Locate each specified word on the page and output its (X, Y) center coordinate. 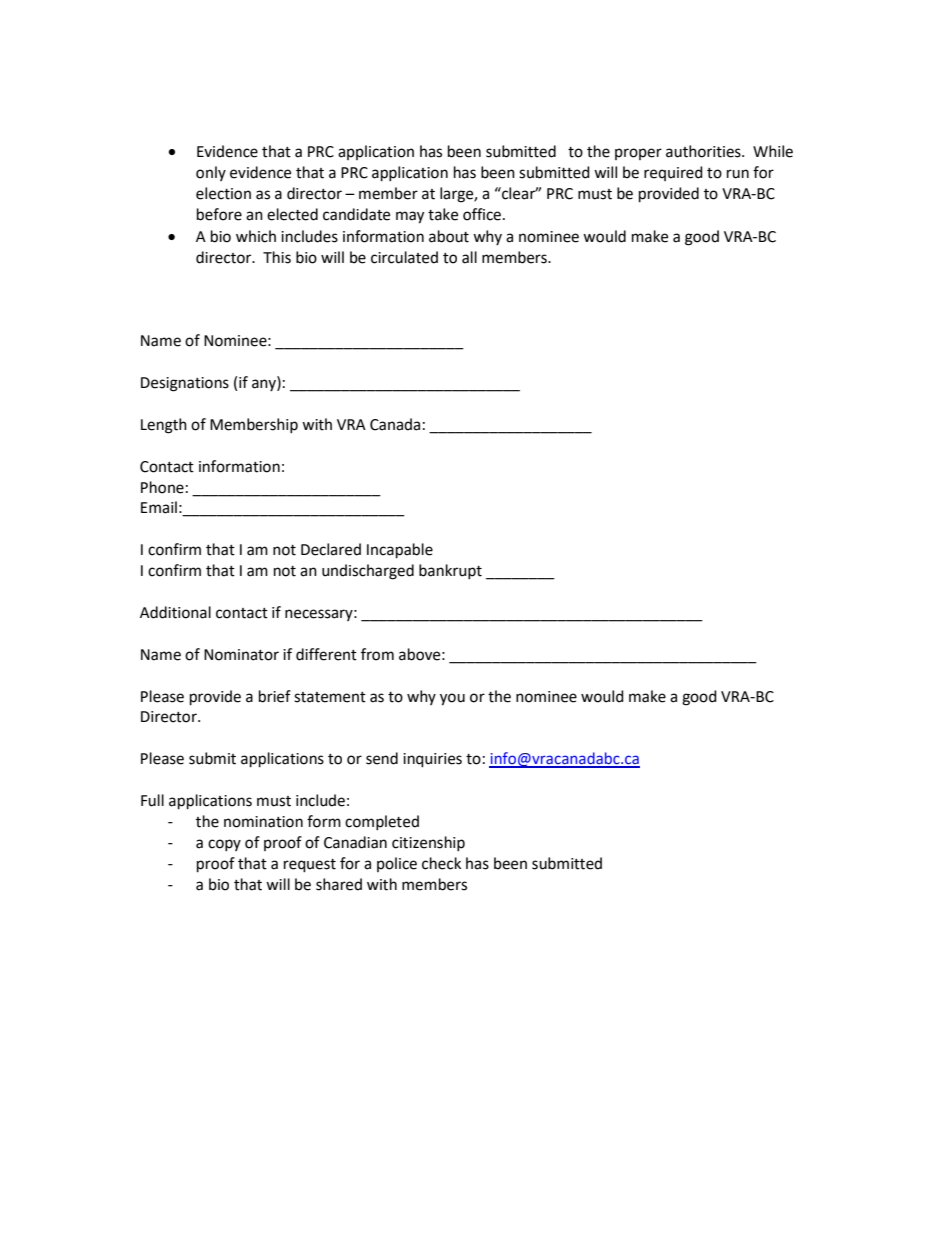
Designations (185, 384)
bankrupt (450, 571)
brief (275, 696)
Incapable (400, 551)
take (443, 214)
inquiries (432, 760)
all (469, 257)
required (673, 173)
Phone (162, 487)
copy (224, 845)
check (441, 863)
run (738, 174)
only (211, 173)
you (452, 699)
